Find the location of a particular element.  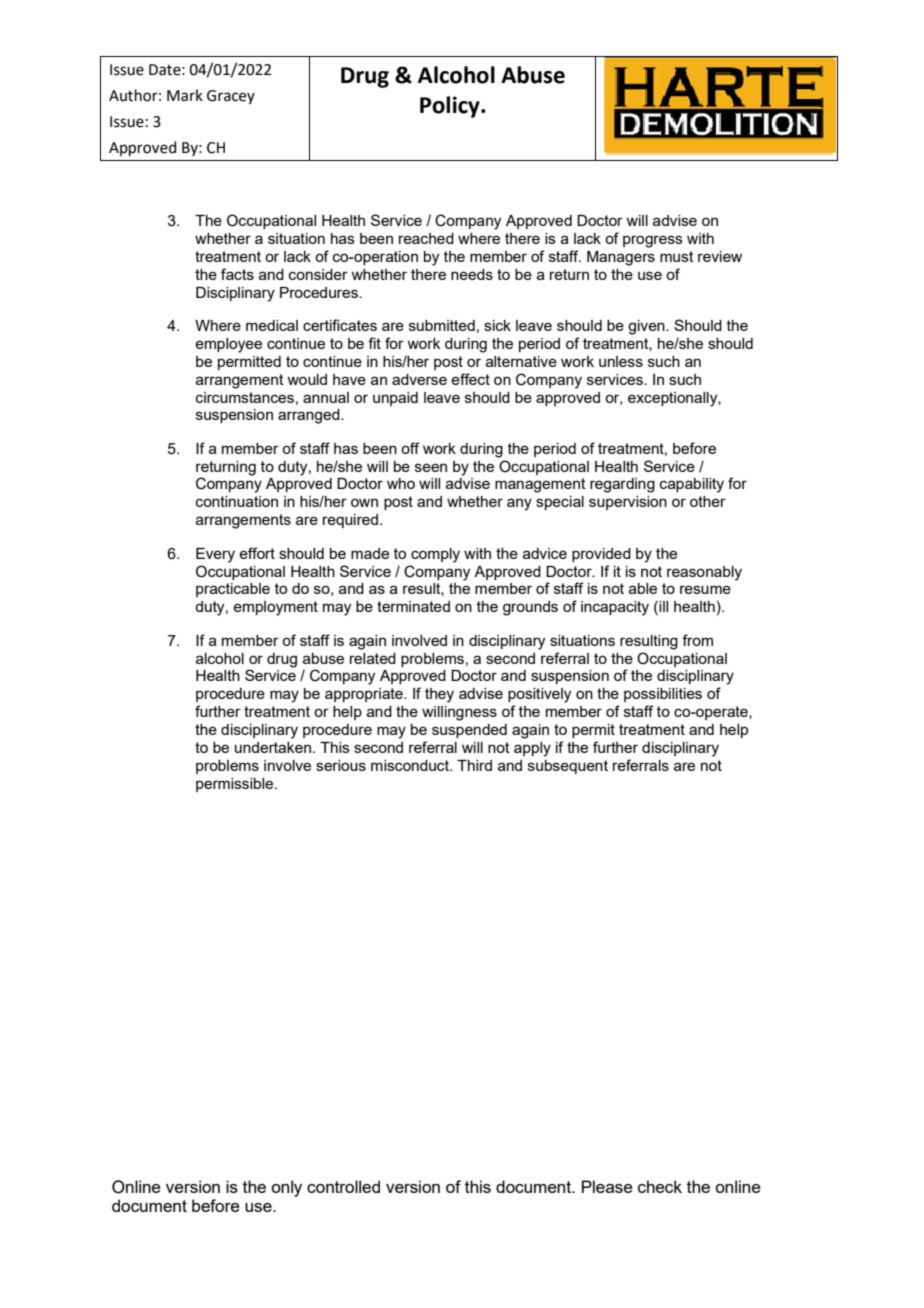

controlled is located at coordinates (343, 1186).
